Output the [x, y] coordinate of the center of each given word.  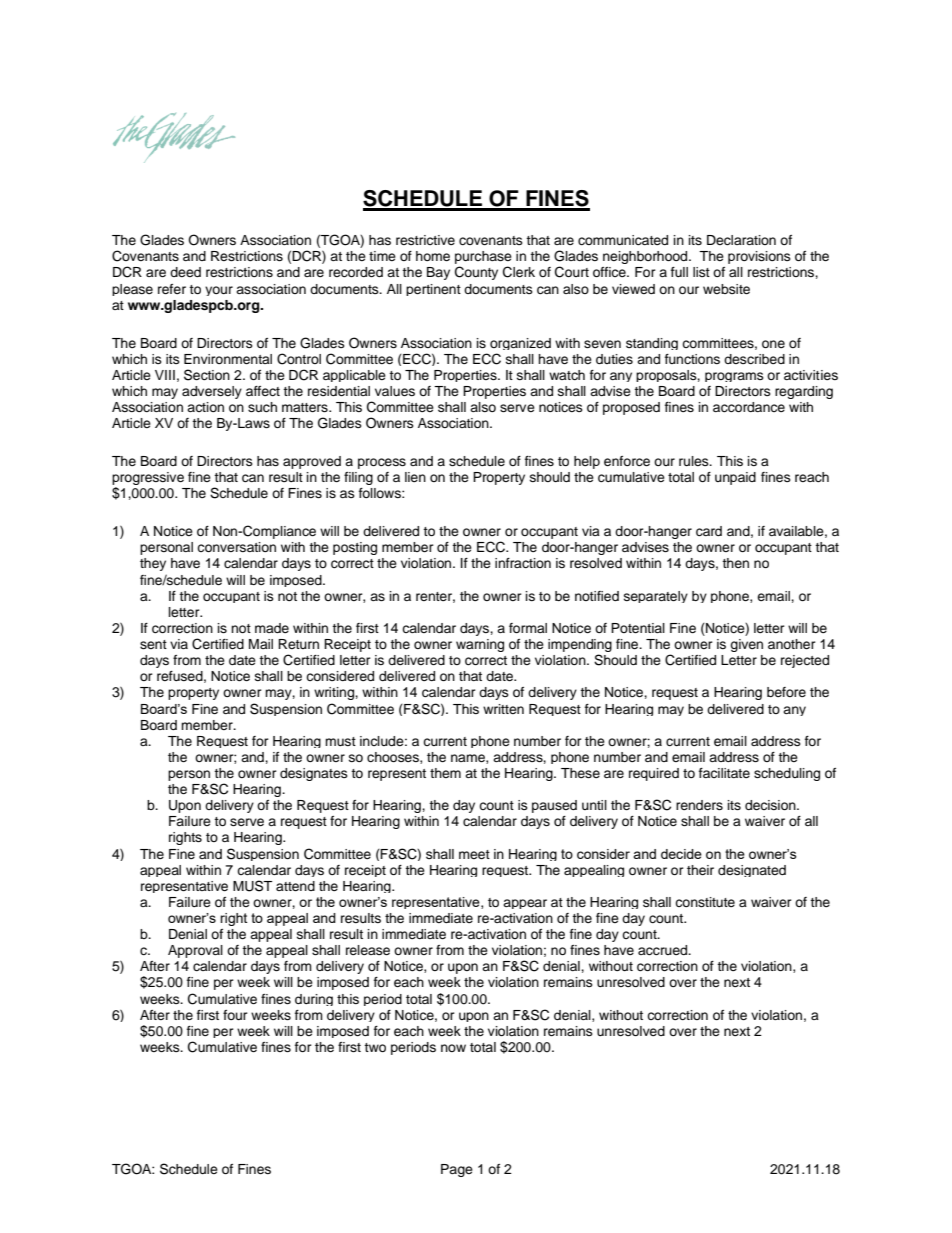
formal [528, 628]
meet [474, 854]
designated [752, 871]
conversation [236, 547]
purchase [483, 259]
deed [185, 272]
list [701, 272]
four [235, 1015]
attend [295, 886]
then [735, 563]
